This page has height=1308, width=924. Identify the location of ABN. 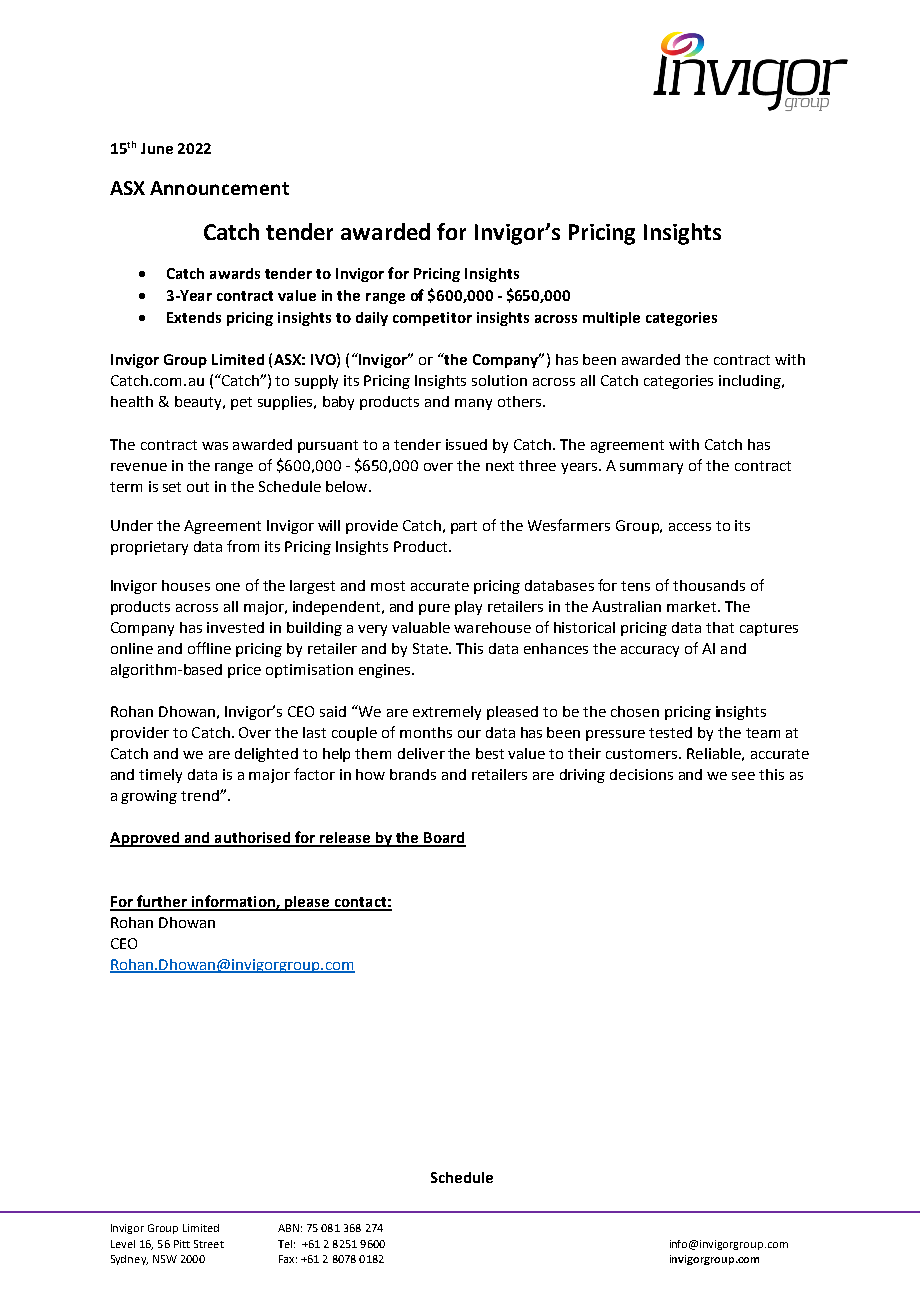
(288, 1228).
